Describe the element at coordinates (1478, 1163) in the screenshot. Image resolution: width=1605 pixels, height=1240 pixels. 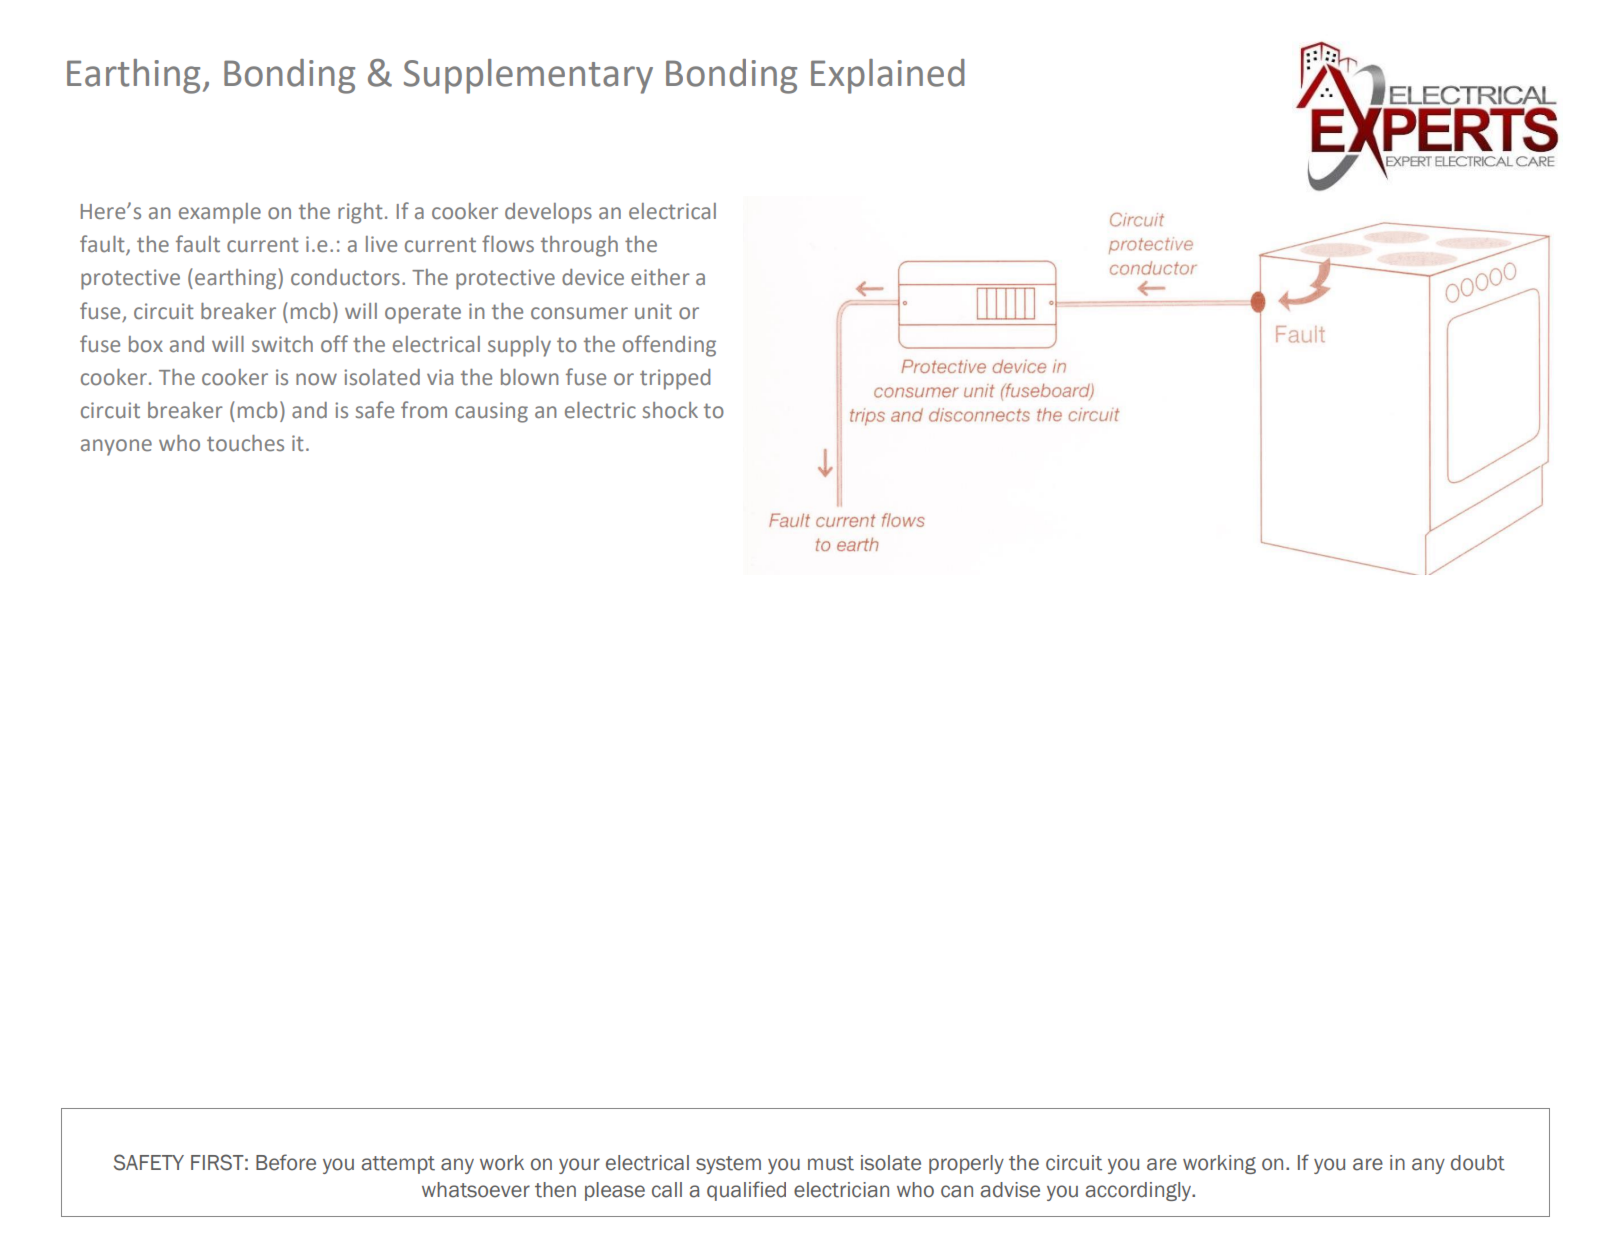
I see `doubt` at that location.
